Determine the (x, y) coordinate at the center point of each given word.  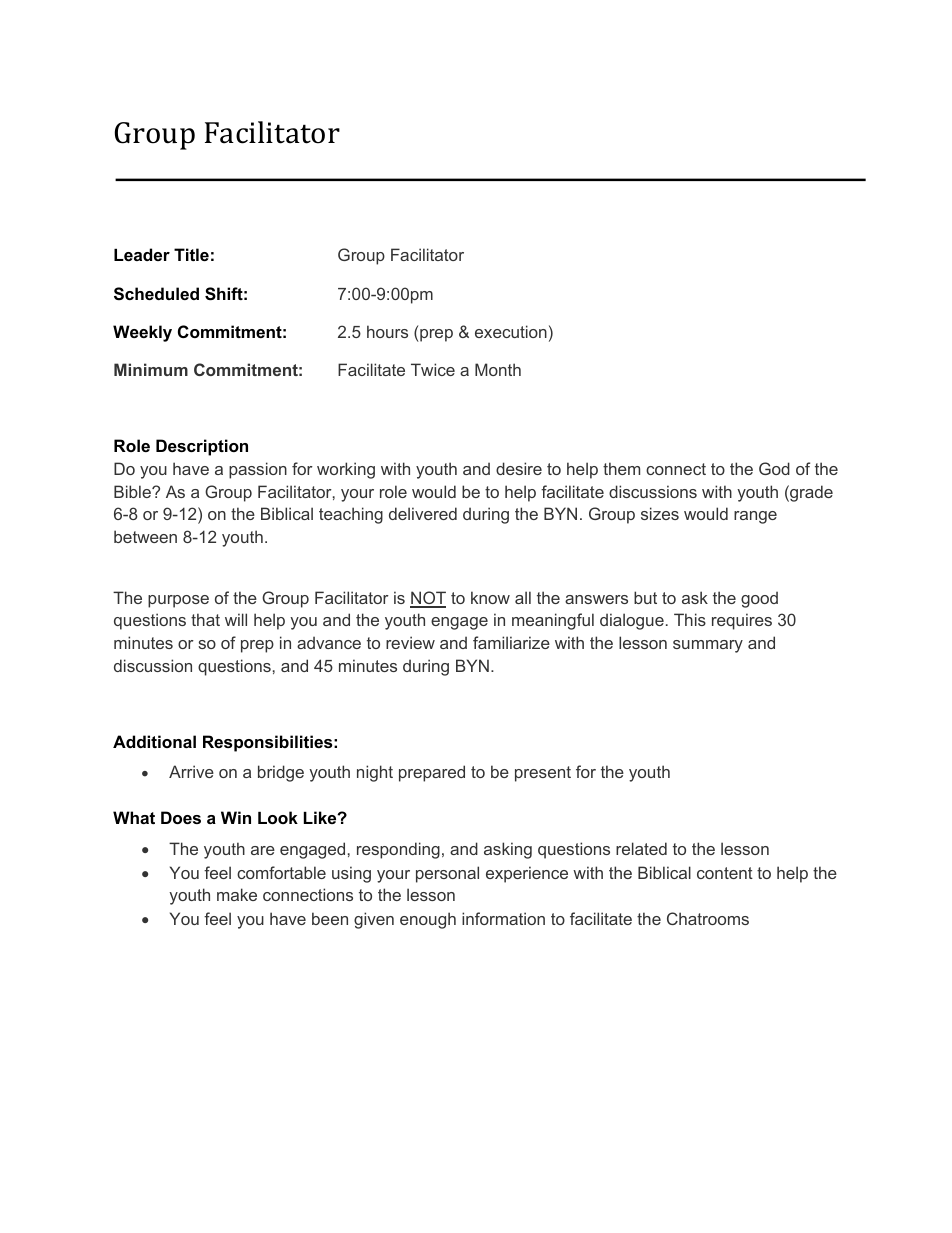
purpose (178, 601)
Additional (154, 741)
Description (202, 447)
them (621, 468)
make (237, 894)
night (375, 773)
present (543, 774)
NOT (428, 599)
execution (511, 331)
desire (519, 468)
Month (498, 369)
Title (191, 254)
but (645, 597)
